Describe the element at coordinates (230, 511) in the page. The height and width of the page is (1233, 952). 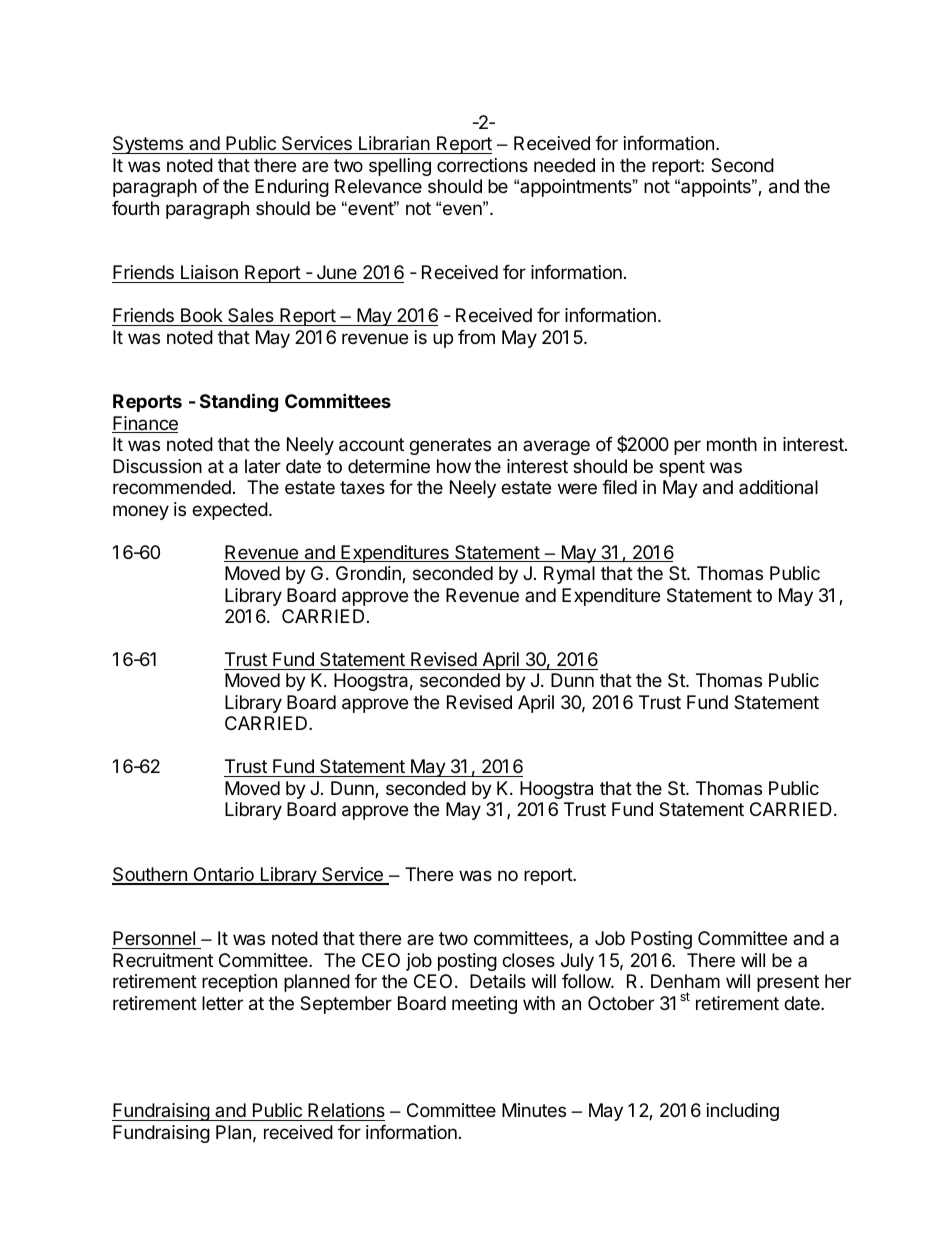
I see `expected` at that location.
